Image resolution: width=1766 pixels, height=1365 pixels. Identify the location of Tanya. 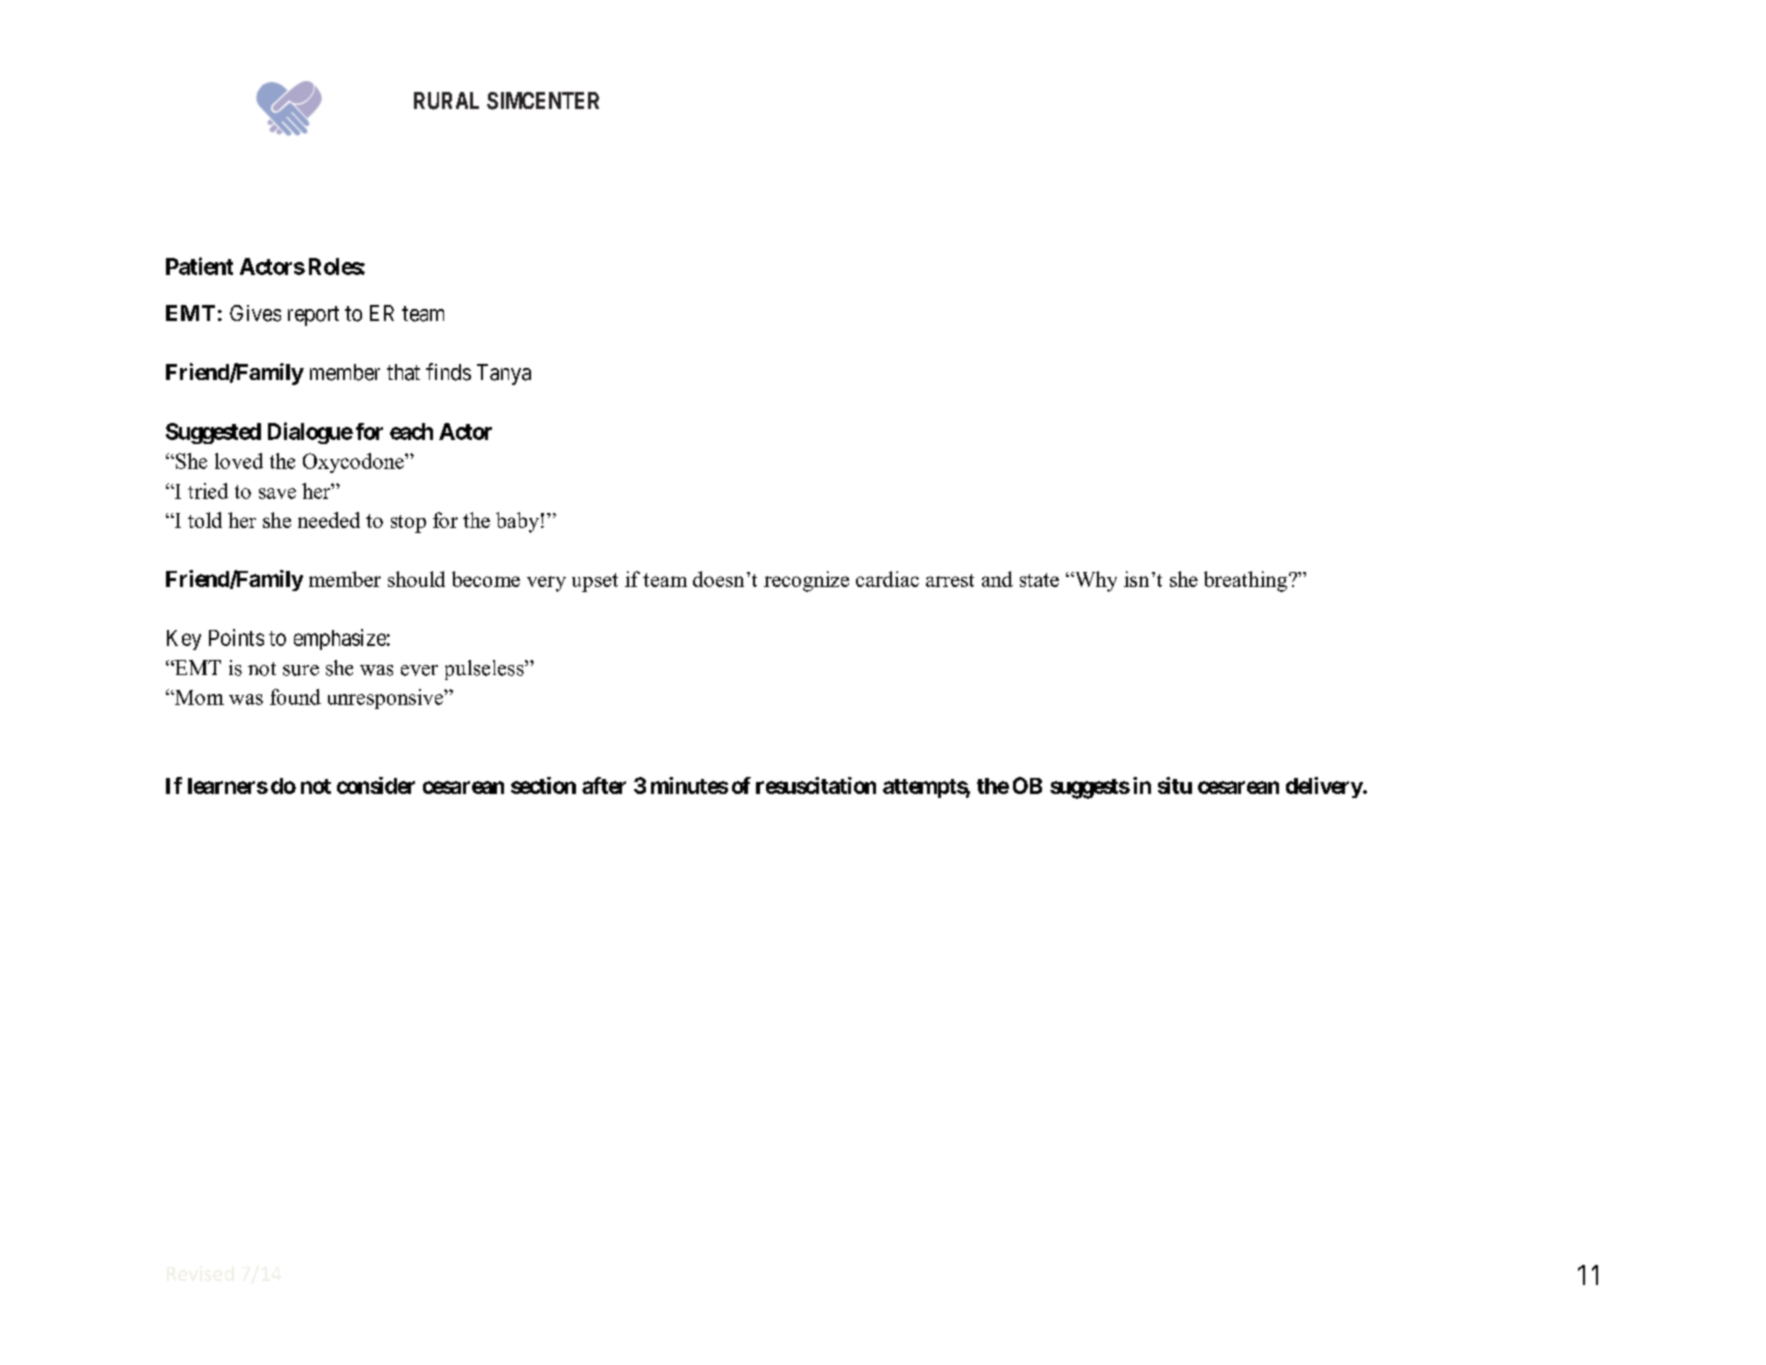
(504, 374).
